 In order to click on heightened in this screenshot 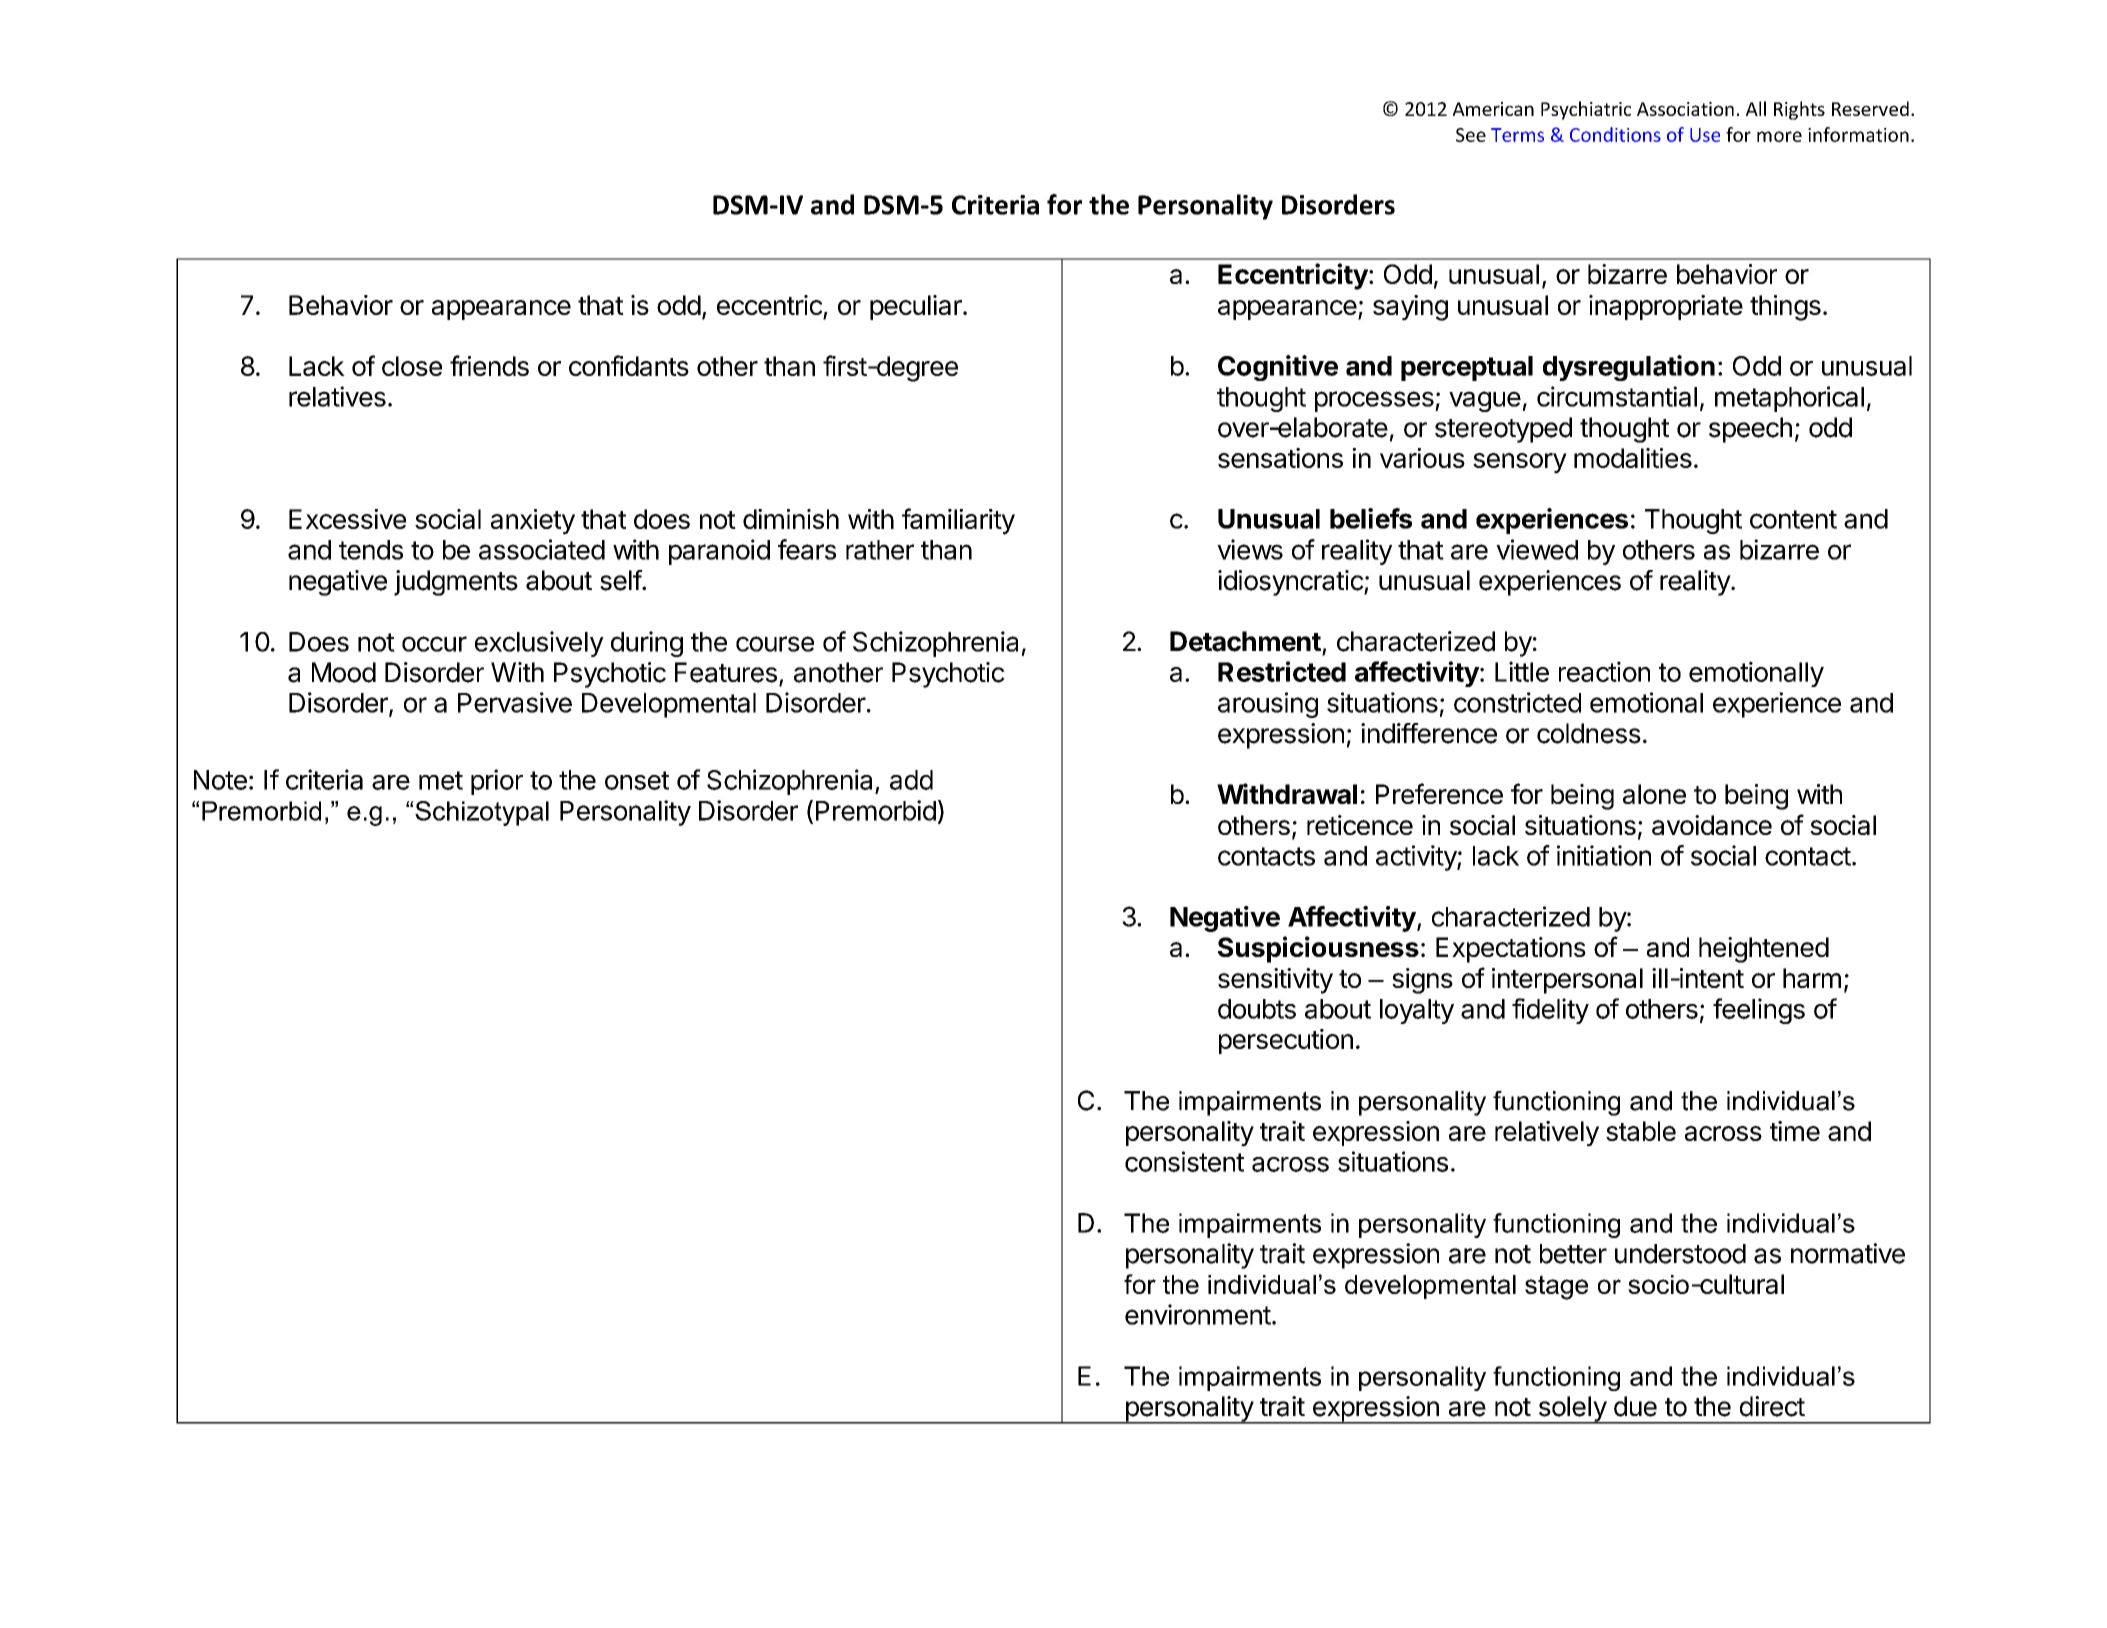, I will do `click(1764, 950)`.
